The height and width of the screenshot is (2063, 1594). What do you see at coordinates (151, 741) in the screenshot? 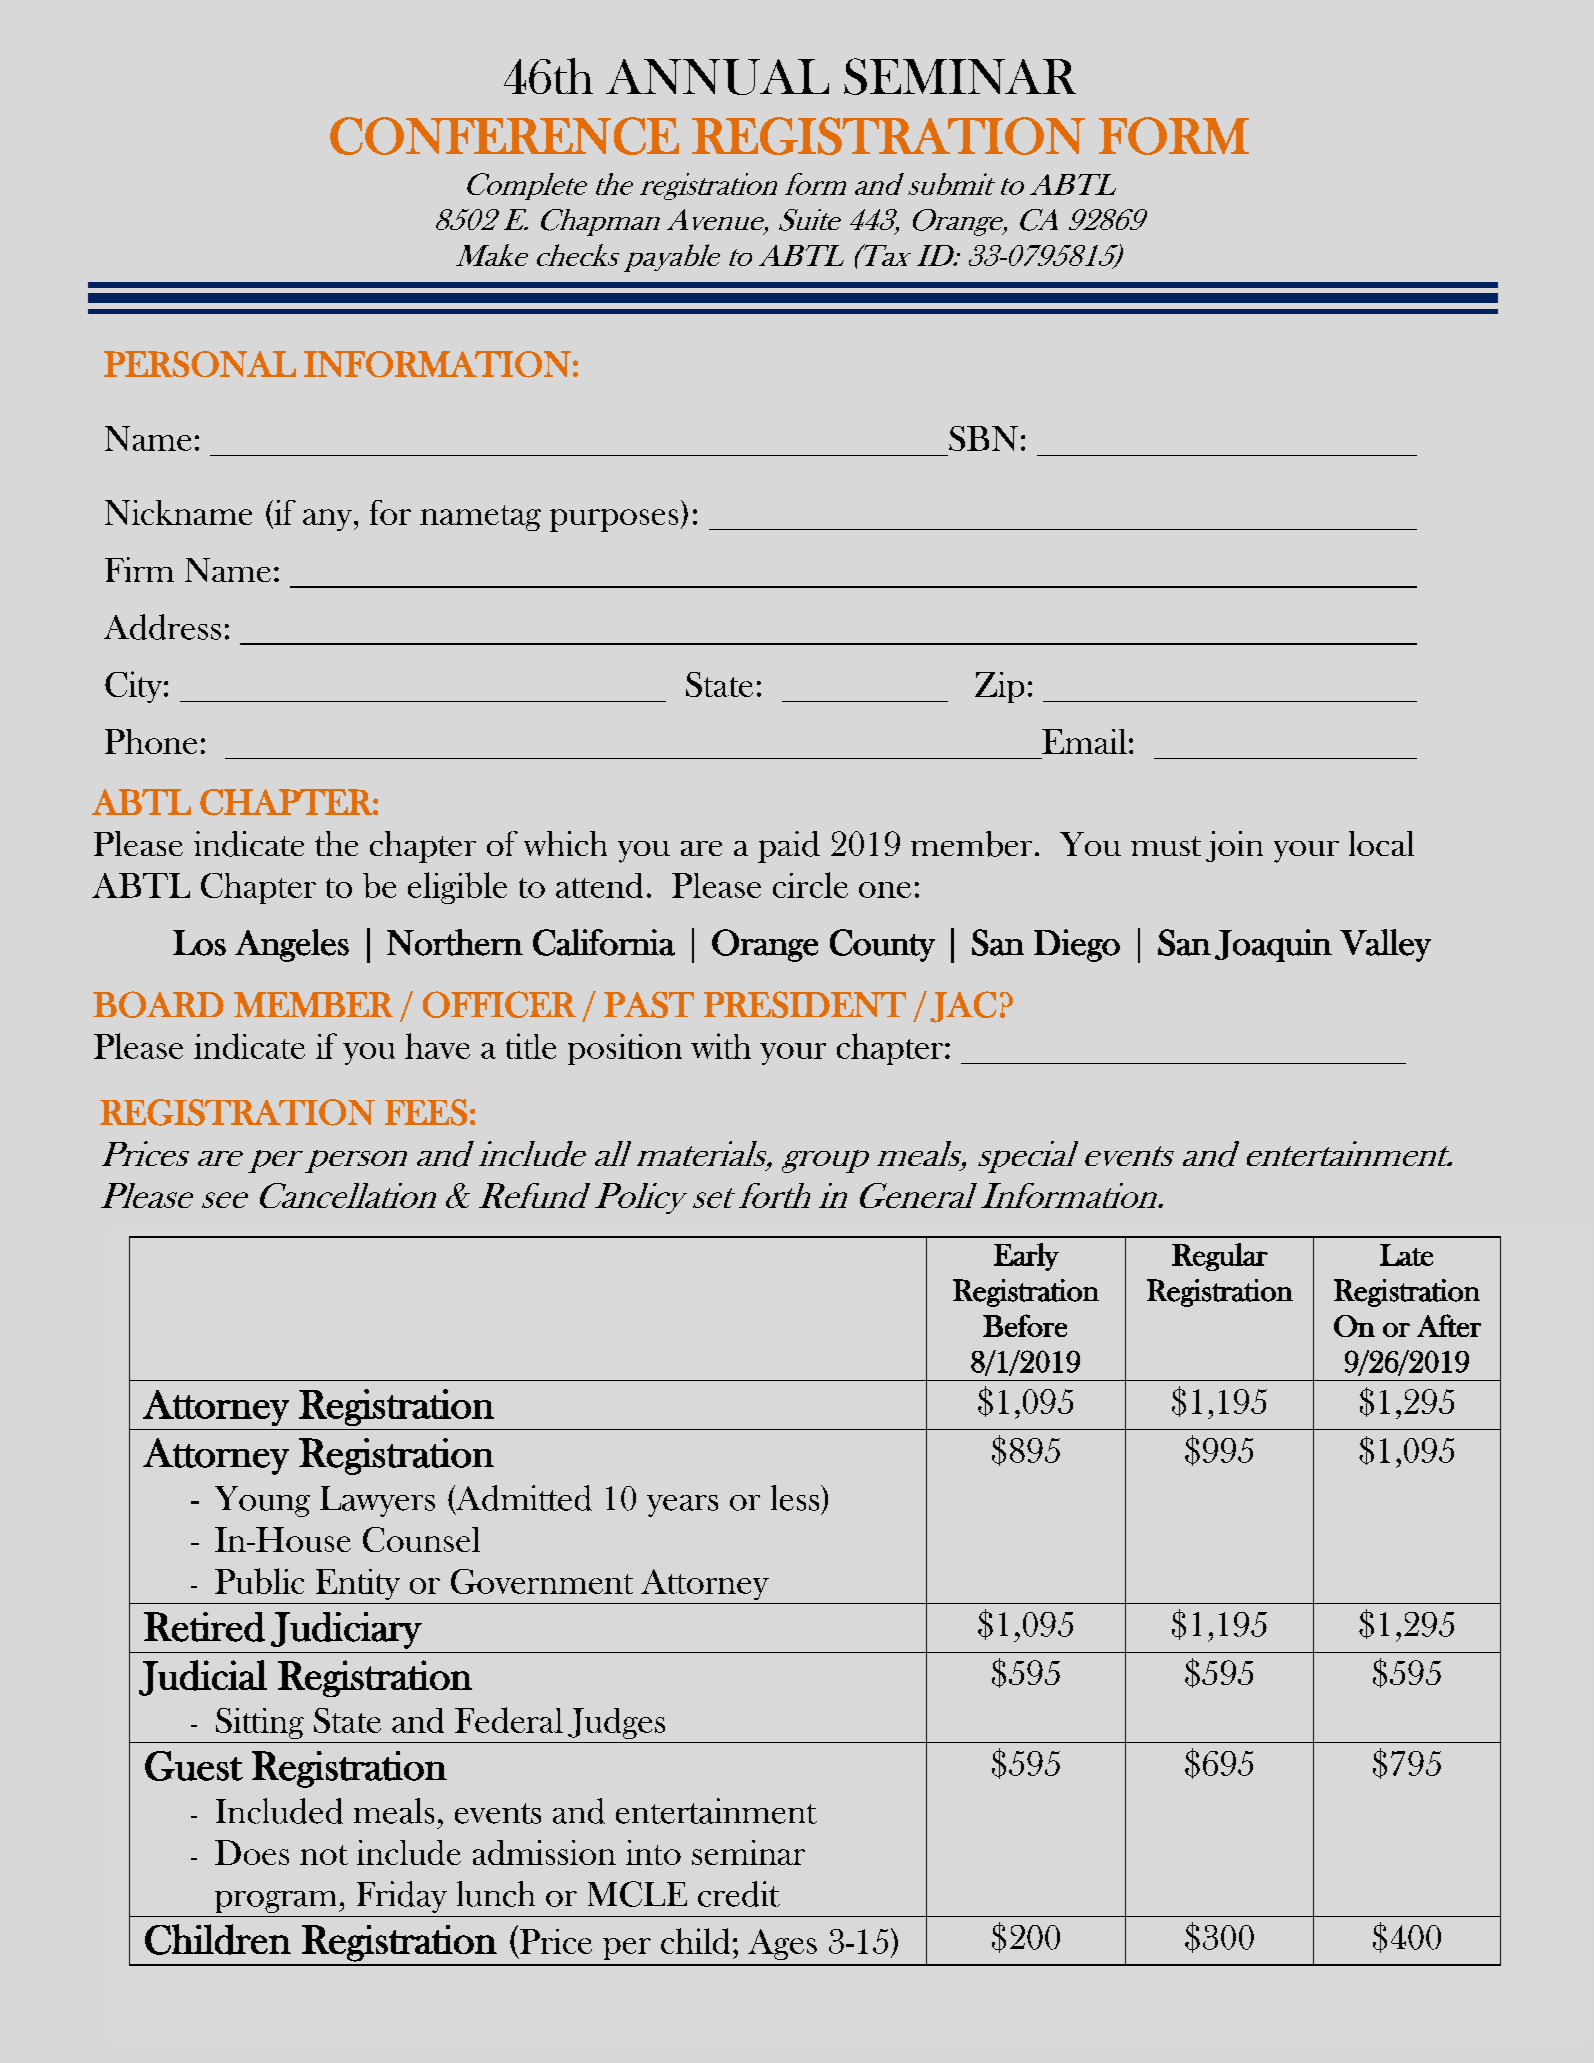
I see `Phone` at bounding box center [151, 741].
